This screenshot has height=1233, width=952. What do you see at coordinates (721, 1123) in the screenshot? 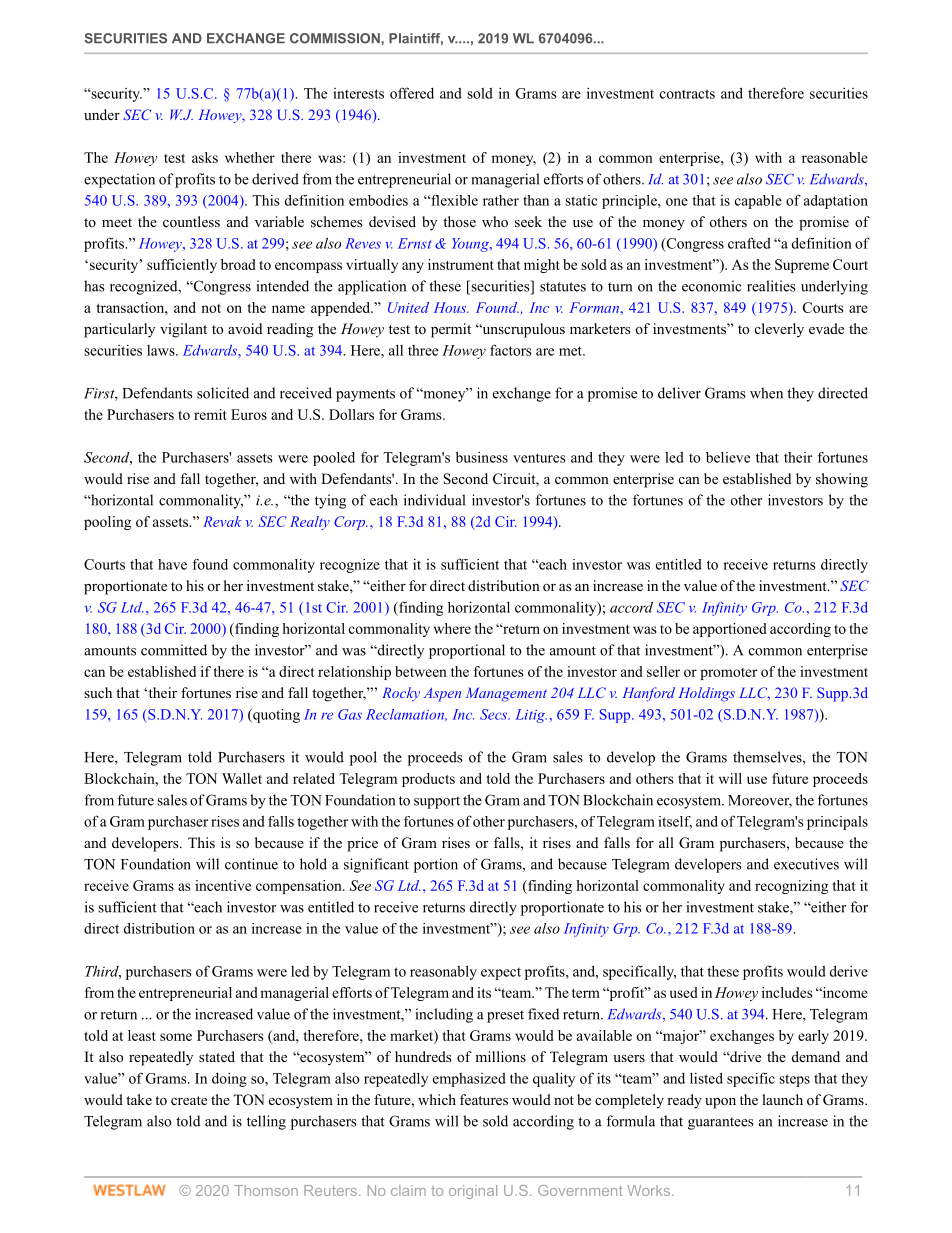
I see `guarantees` at bounding box center [721, 1123].
